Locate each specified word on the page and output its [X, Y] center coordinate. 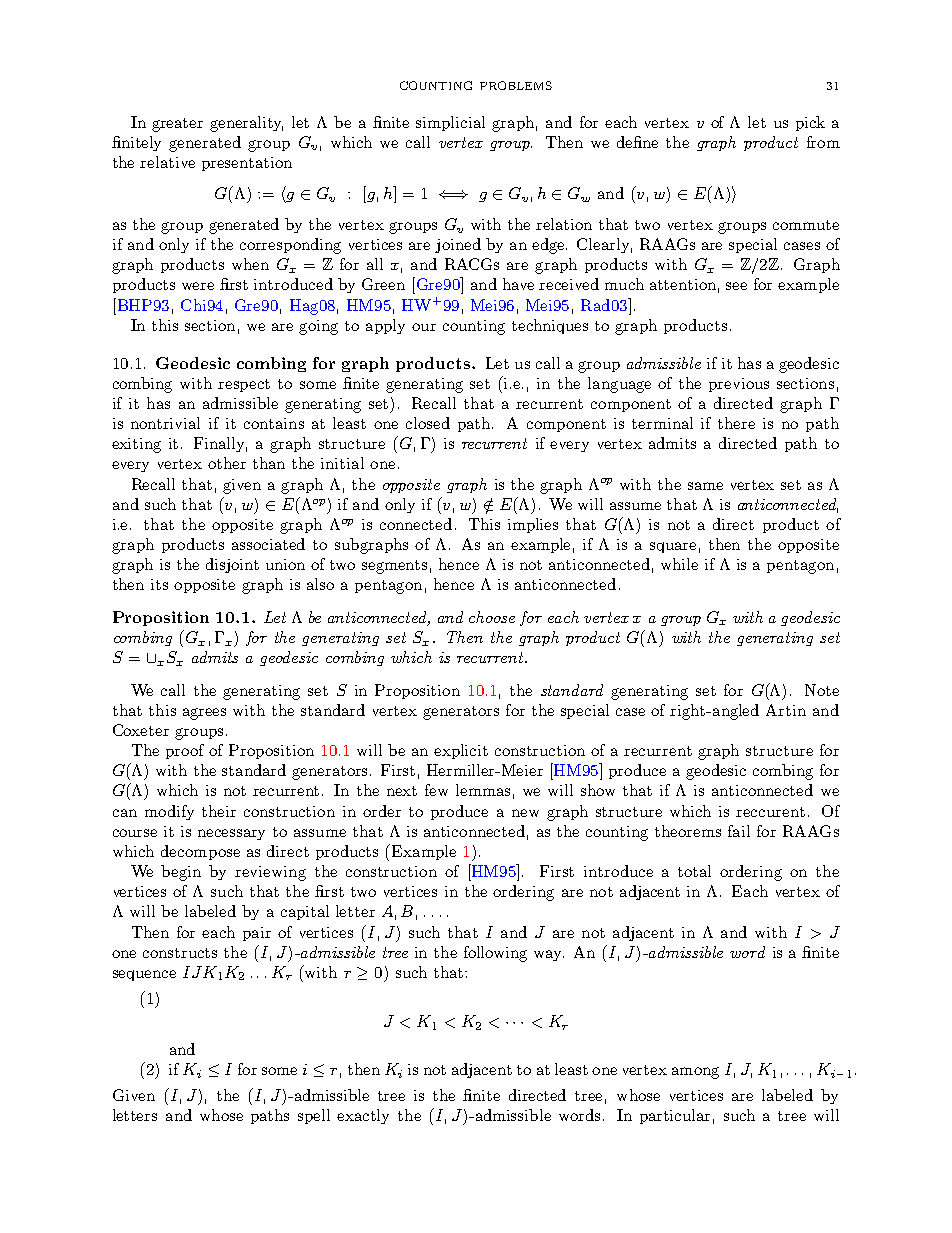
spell [314, 1116]
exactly [363, 1116]
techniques [550, 326]
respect [244, 385]
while [679, 564]
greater [177, 125]
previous [739, 385]
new [525, 813]
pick [810, 123]
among [695, 1073]
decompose [200, 852]
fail [739, 831]
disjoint [232, 565]
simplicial [450, 123]
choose [492, 617]
